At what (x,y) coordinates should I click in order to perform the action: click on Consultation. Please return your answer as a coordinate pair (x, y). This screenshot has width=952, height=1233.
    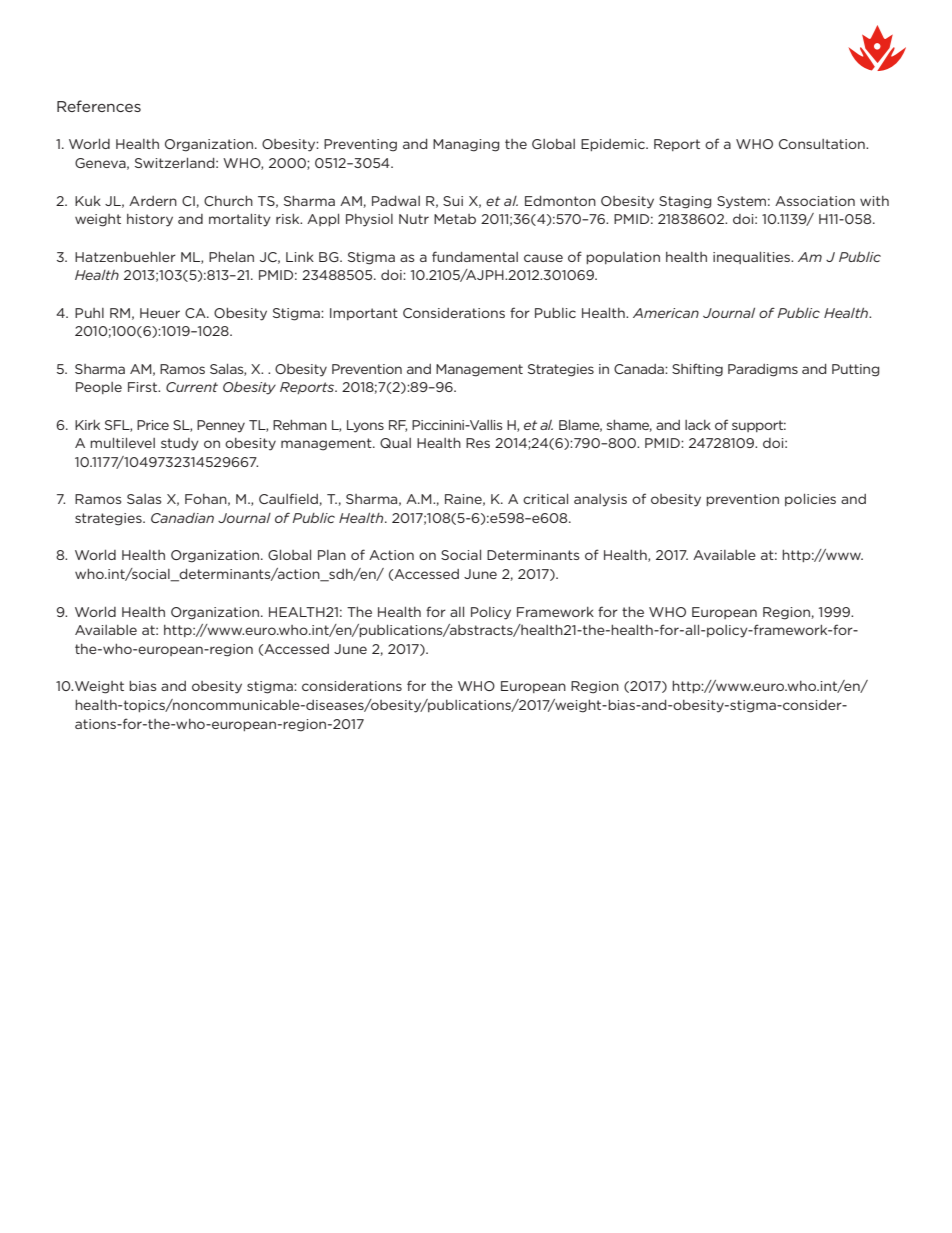
    Looking at the image, I should click on (823, 144).
